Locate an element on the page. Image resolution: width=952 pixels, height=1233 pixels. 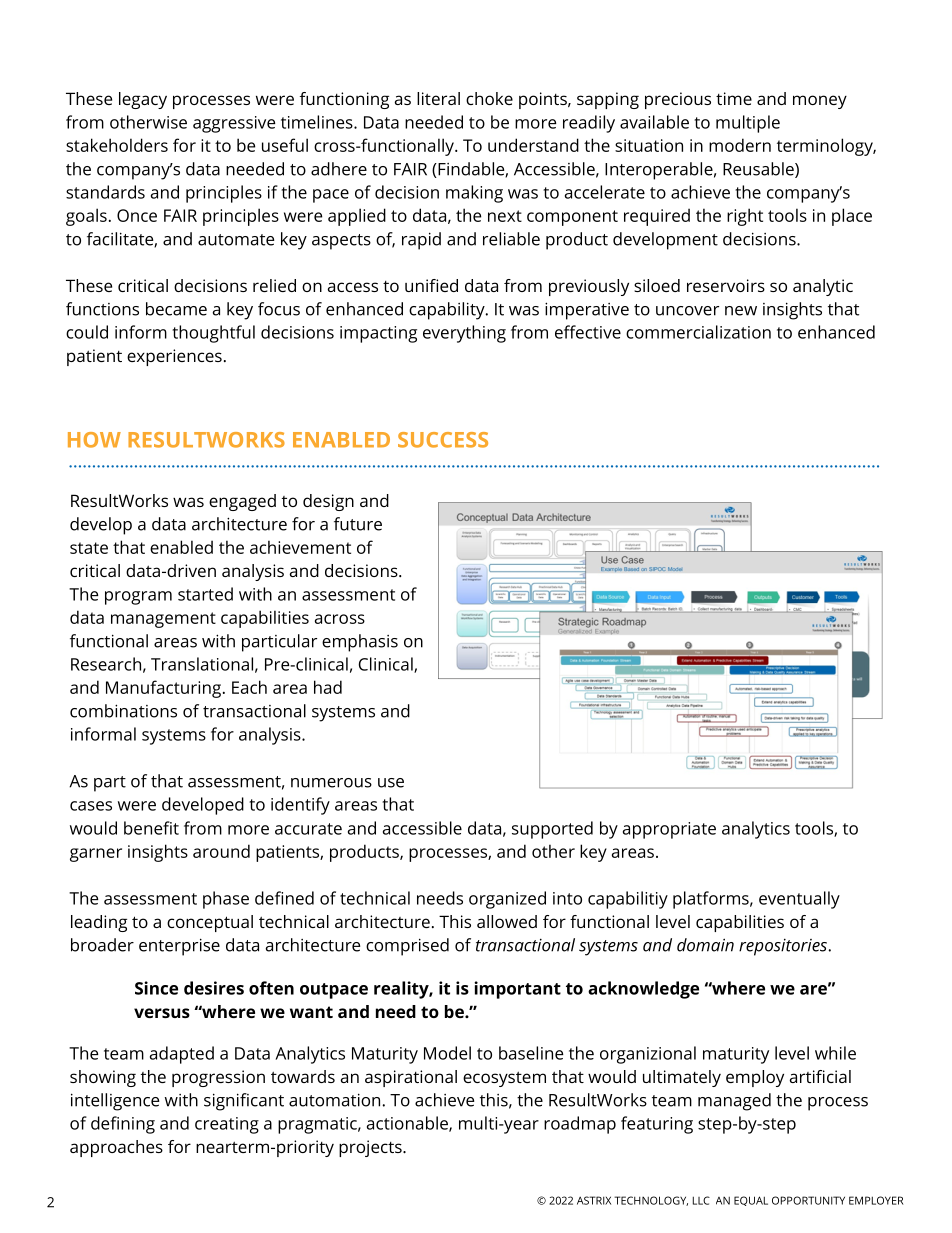
modern is located at coordinates (740, 145).
